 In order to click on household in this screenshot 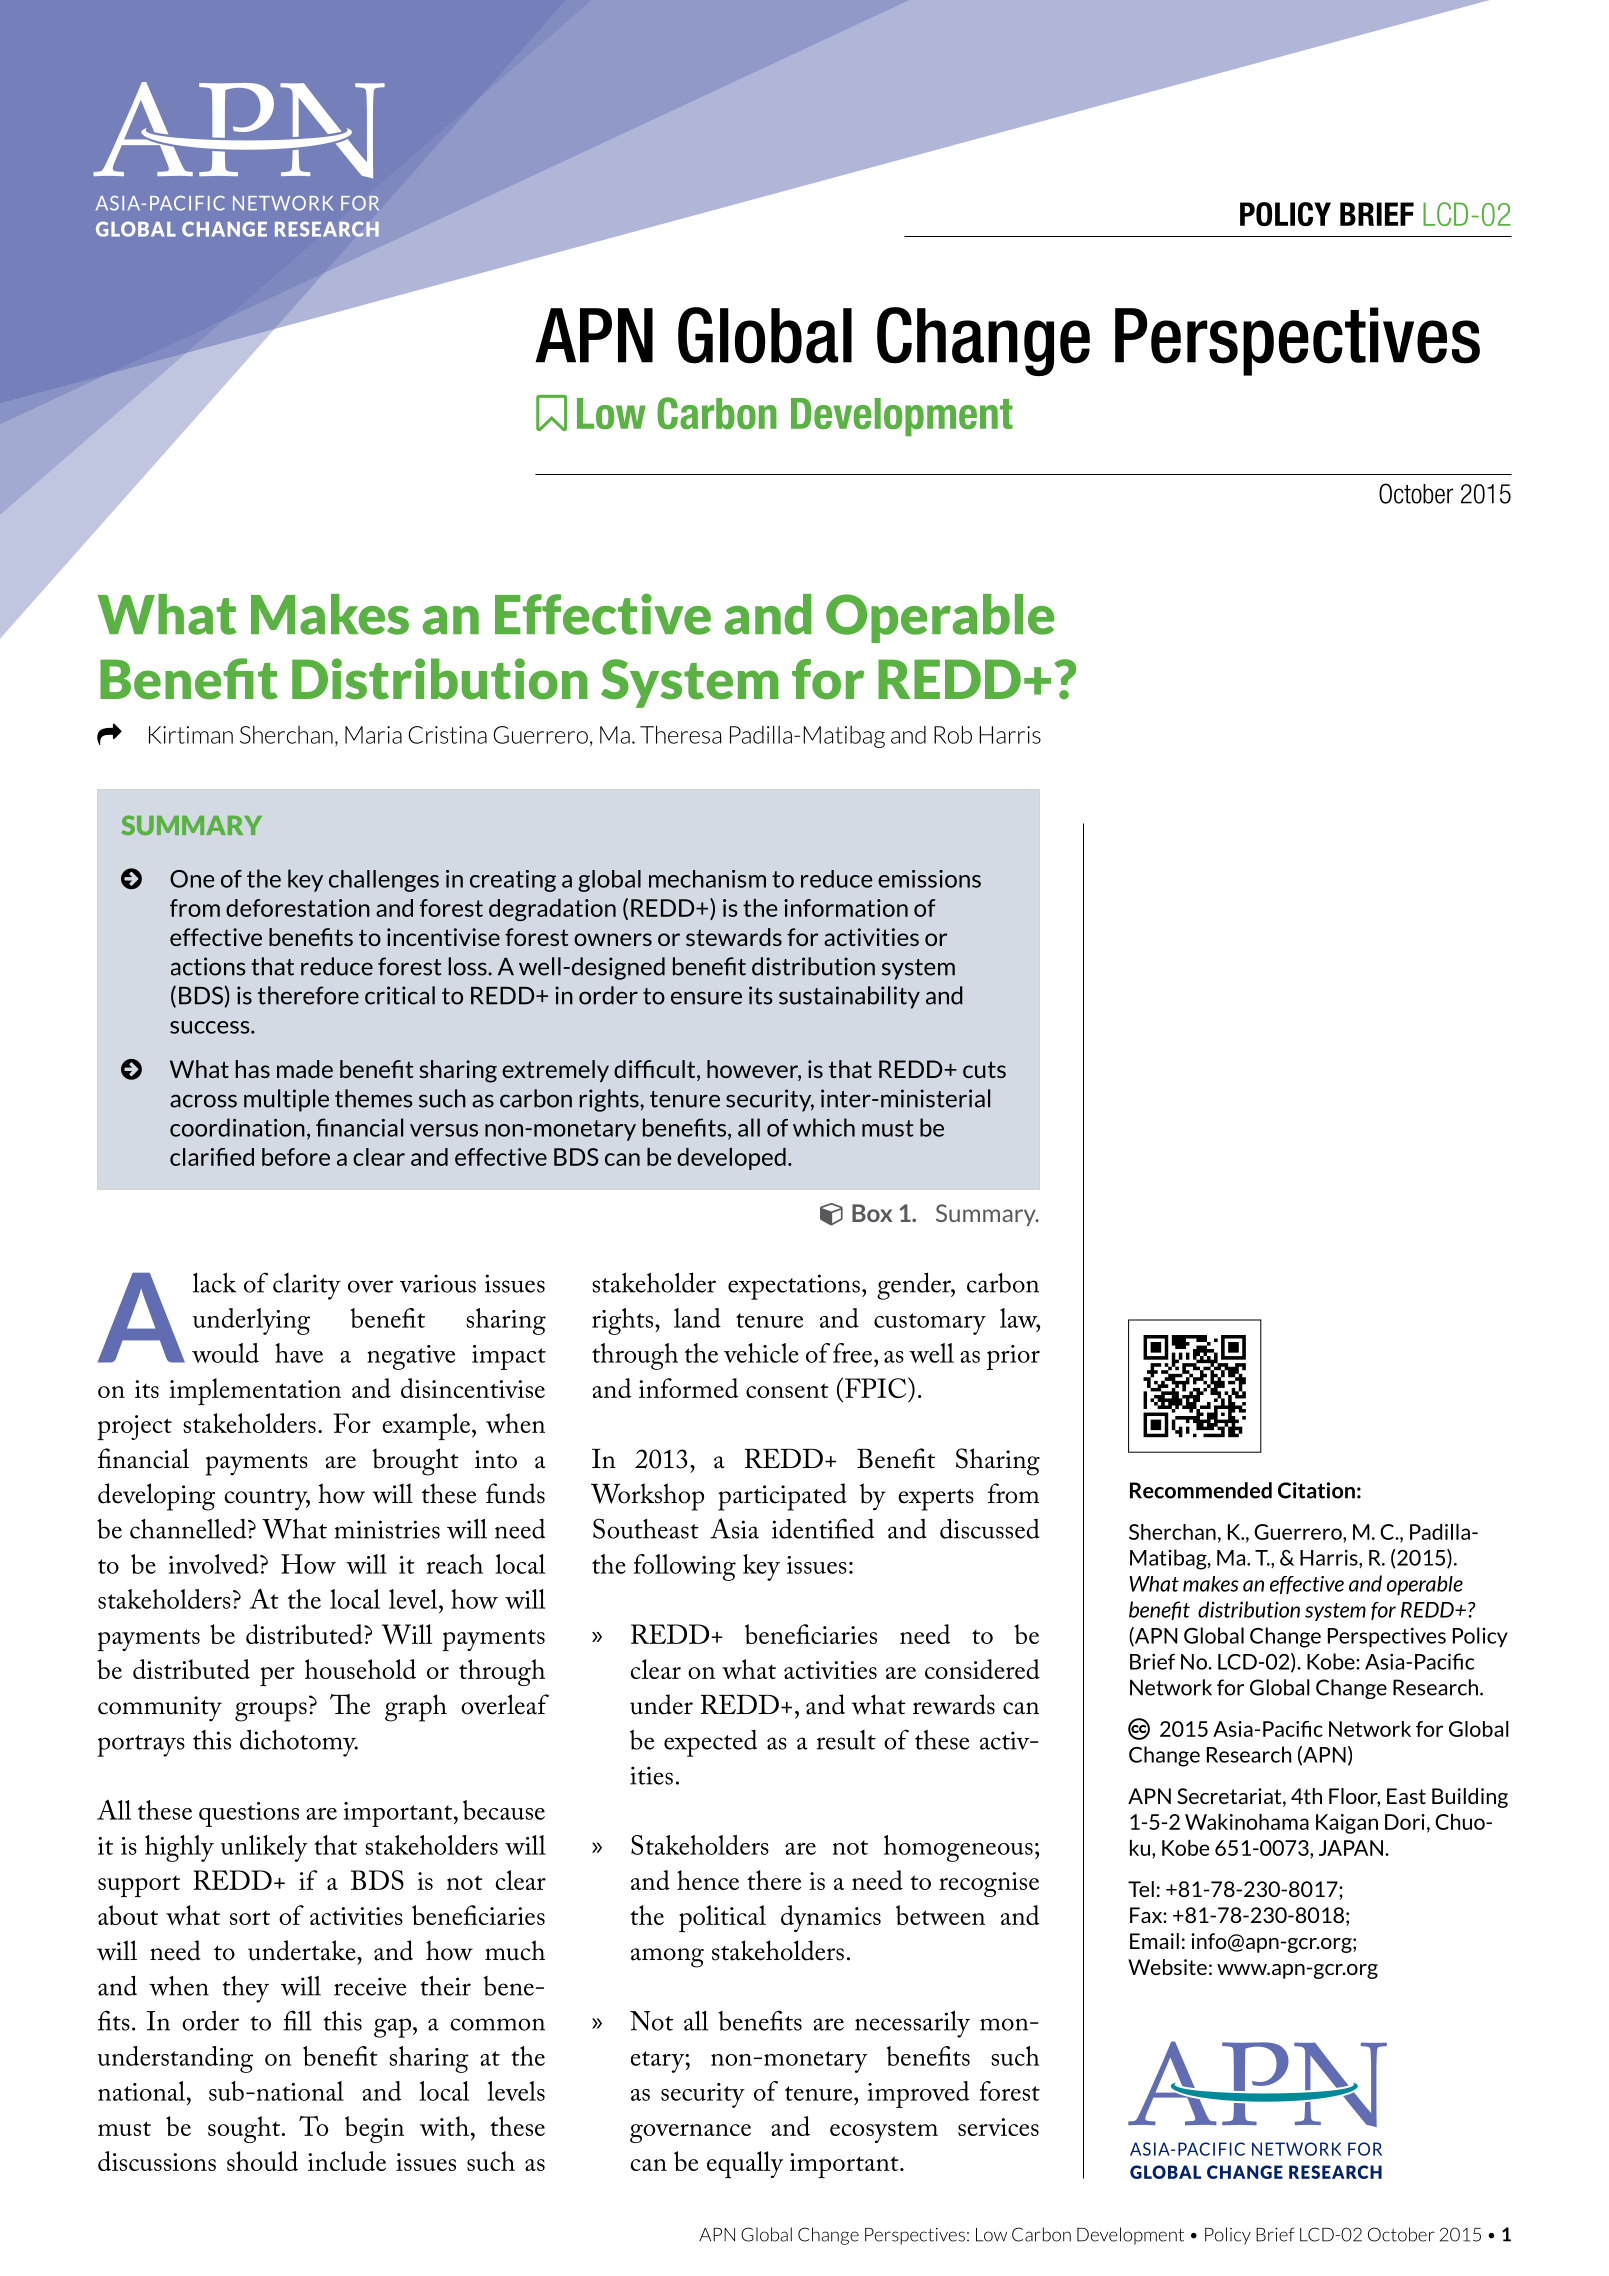, I will do `click(360, 1669)`.
